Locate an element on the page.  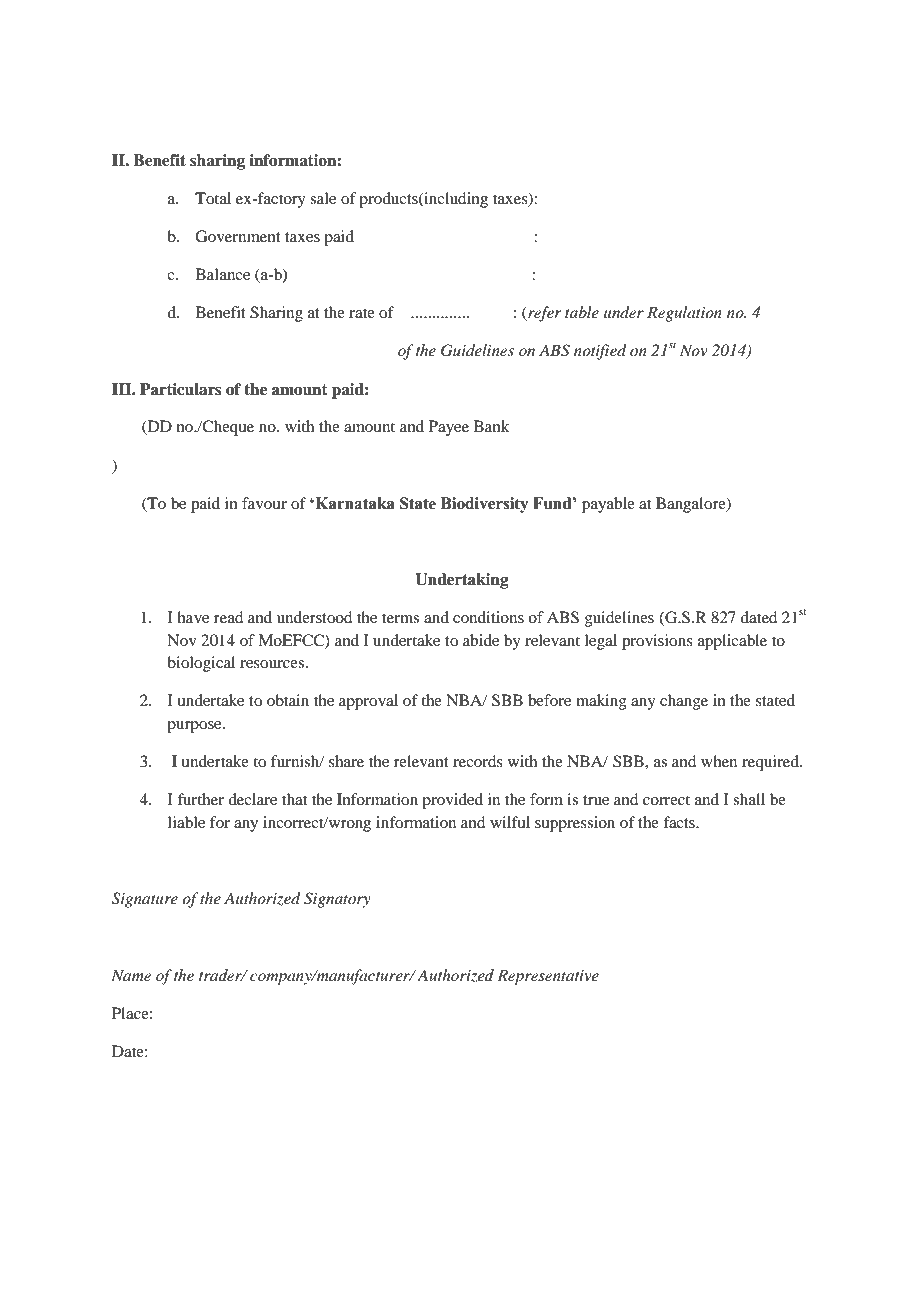
Representative is located at coordinates (548, 977).
